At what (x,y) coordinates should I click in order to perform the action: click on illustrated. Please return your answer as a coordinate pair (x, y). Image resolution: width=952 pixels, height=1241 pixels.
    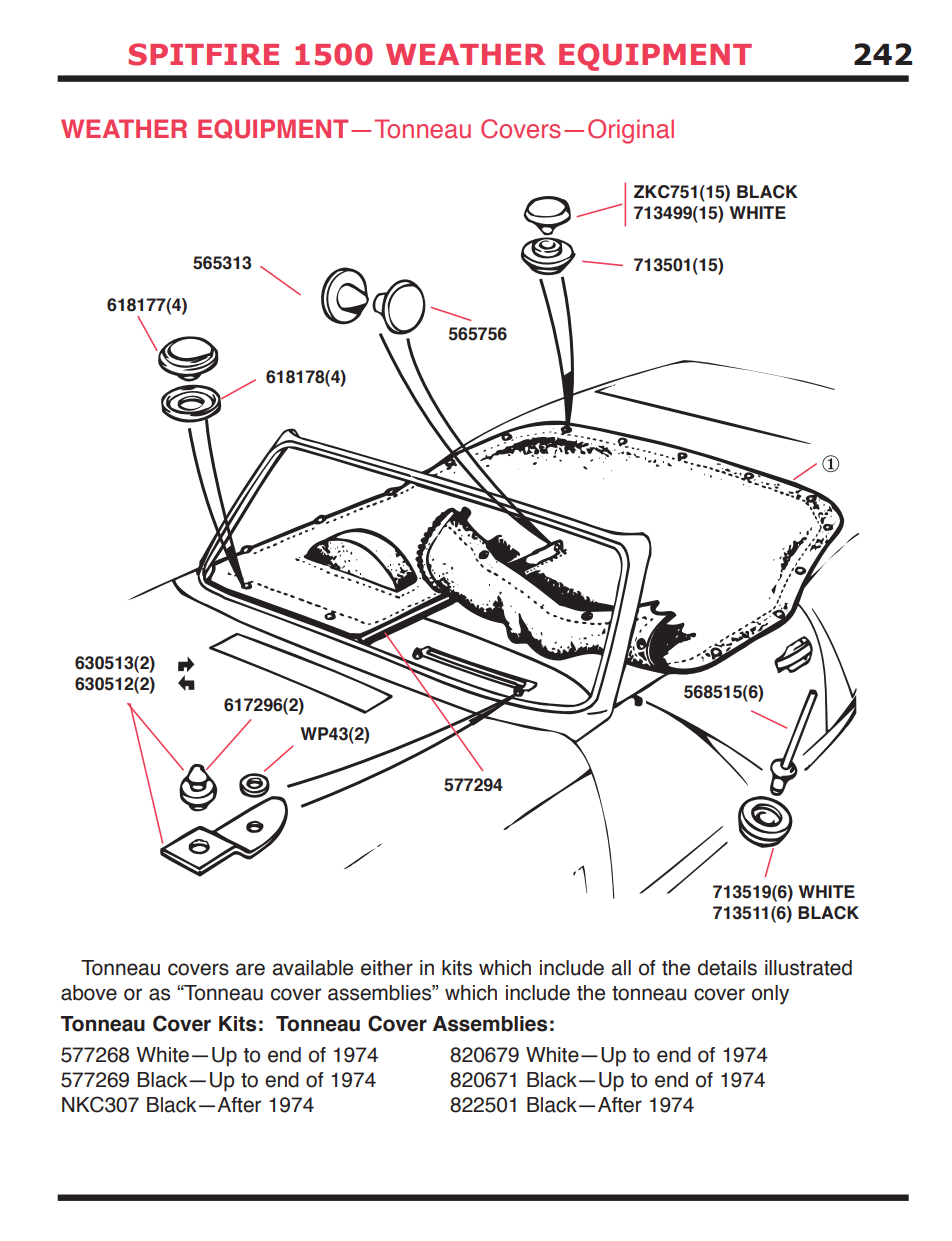
    Looking at the image, I should click on (808, 968).
